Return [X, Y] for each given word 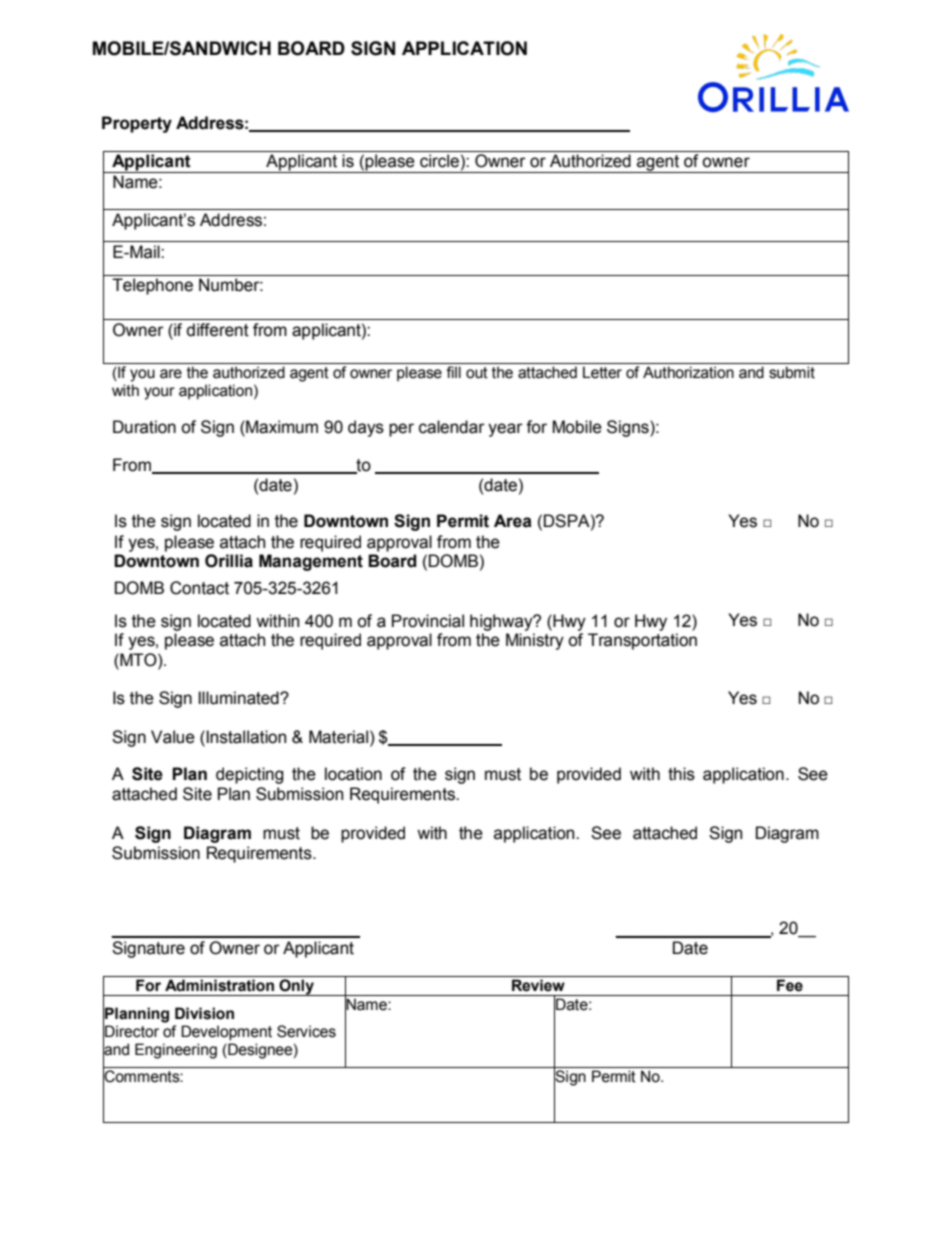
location [353, 774]
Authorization [688, 372]
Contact [199, 588]
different [218, 330]
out [477, 373]
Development [226, 1032]
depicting [250, 775]
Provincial [428, 621]
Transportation [642, 641]
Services [306, 1031]
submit [792, 372]
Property [137, 124]
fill [453, 372]
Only [296, 987]
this [681, 774]
